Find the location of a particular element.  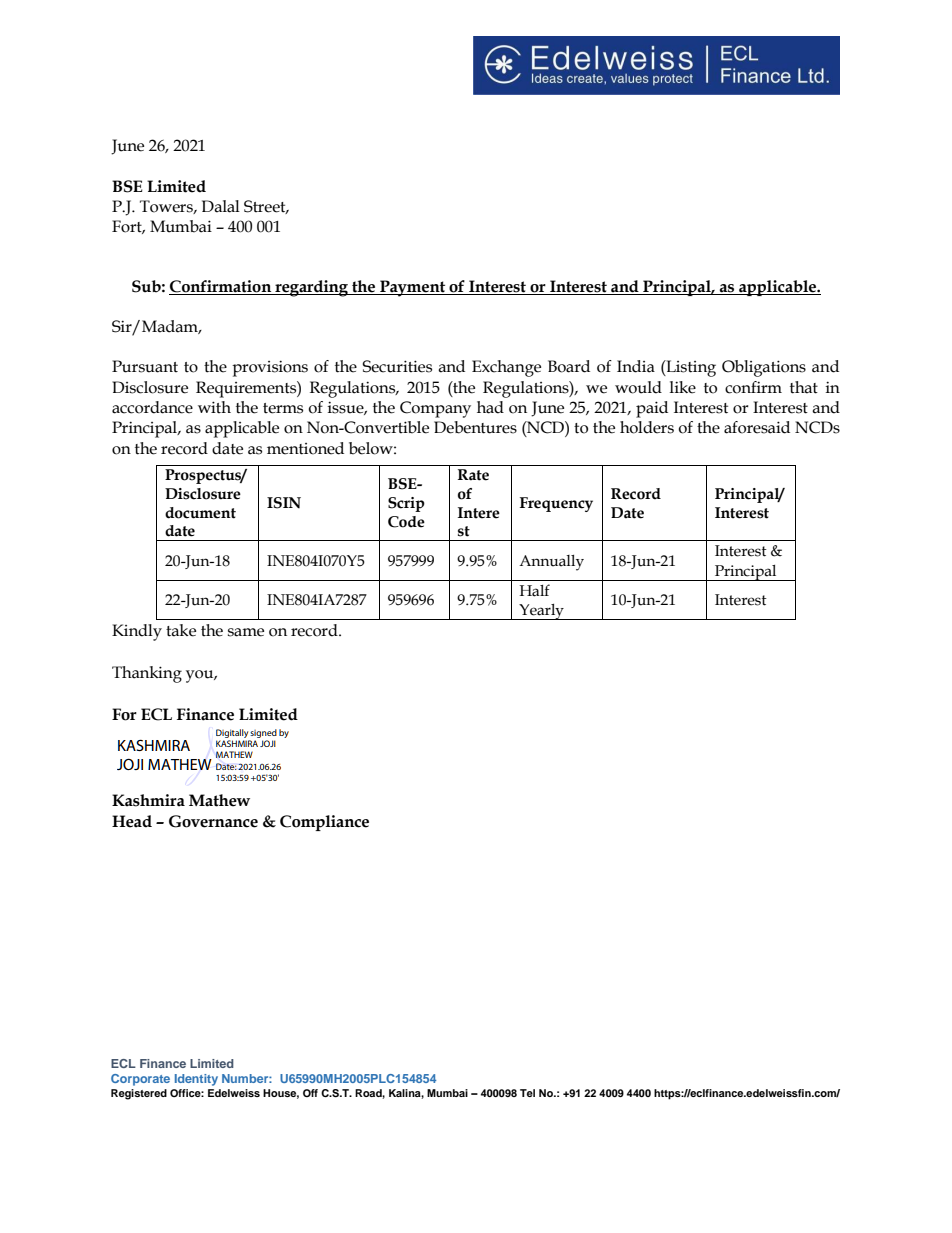

Head is located at coordinates (132, 821).
